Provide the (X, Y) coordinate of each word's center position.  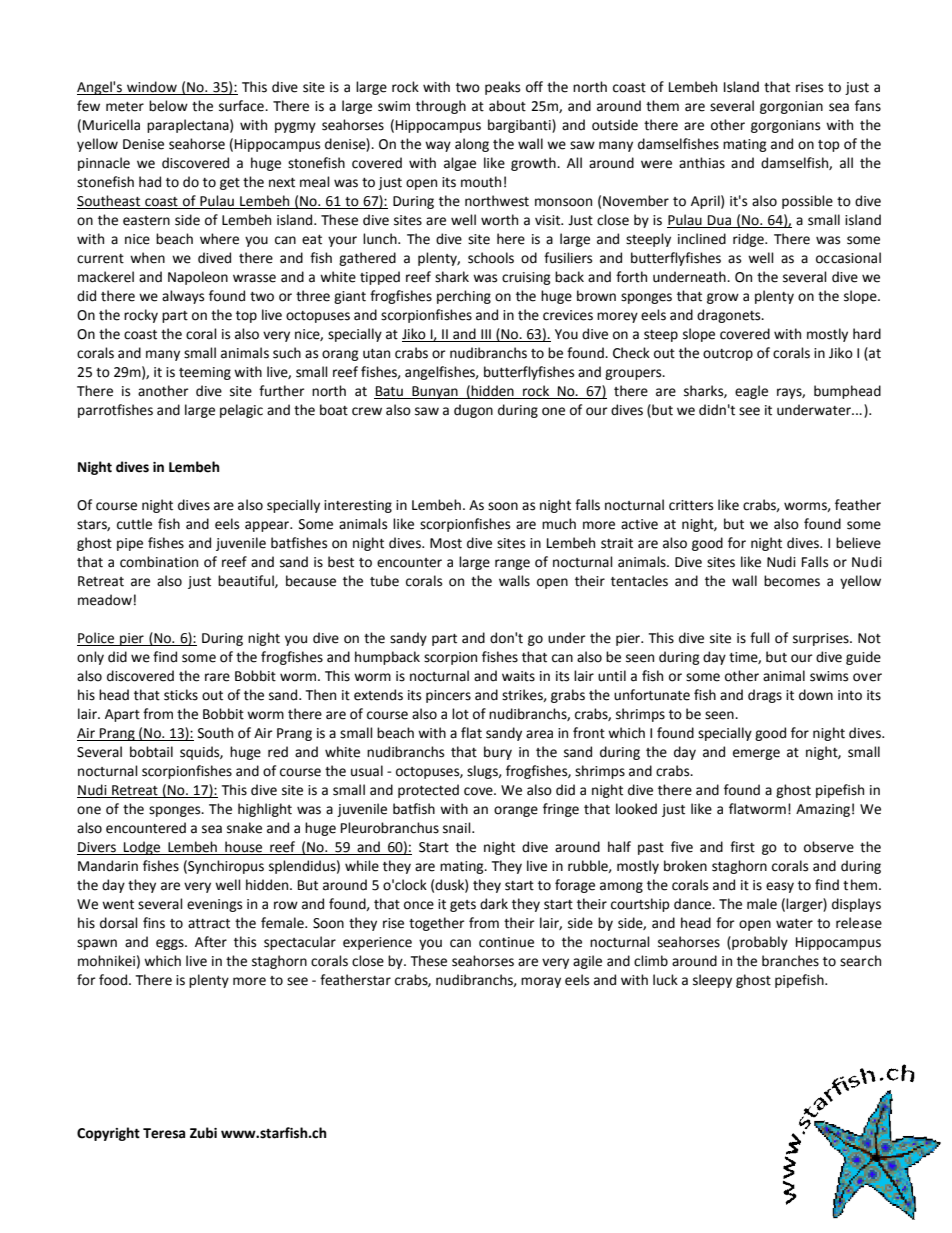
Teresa (164, 1133)
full (760, 638)
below (168, 106)
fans (868, 106)
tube (384, 581)
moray (541, 982)
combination (159, 562)
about (507, 106)
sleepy (712, 981)
